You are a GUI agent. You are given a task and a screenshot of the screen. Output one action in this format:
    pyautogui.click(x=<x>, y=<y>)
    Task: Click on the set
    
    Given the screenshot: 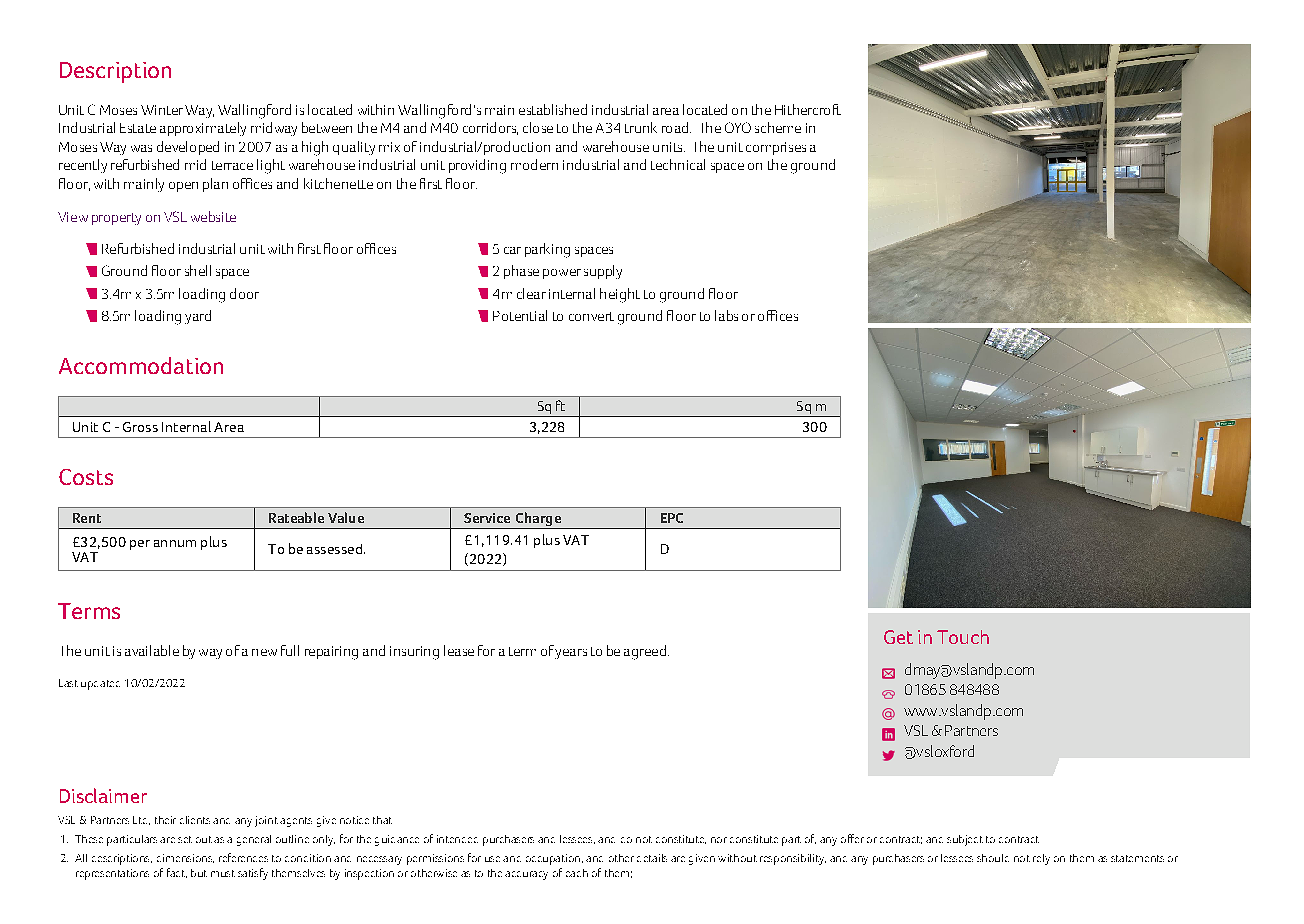 What is the action you would take?
    pyautogui.click(x=185, y=839)
